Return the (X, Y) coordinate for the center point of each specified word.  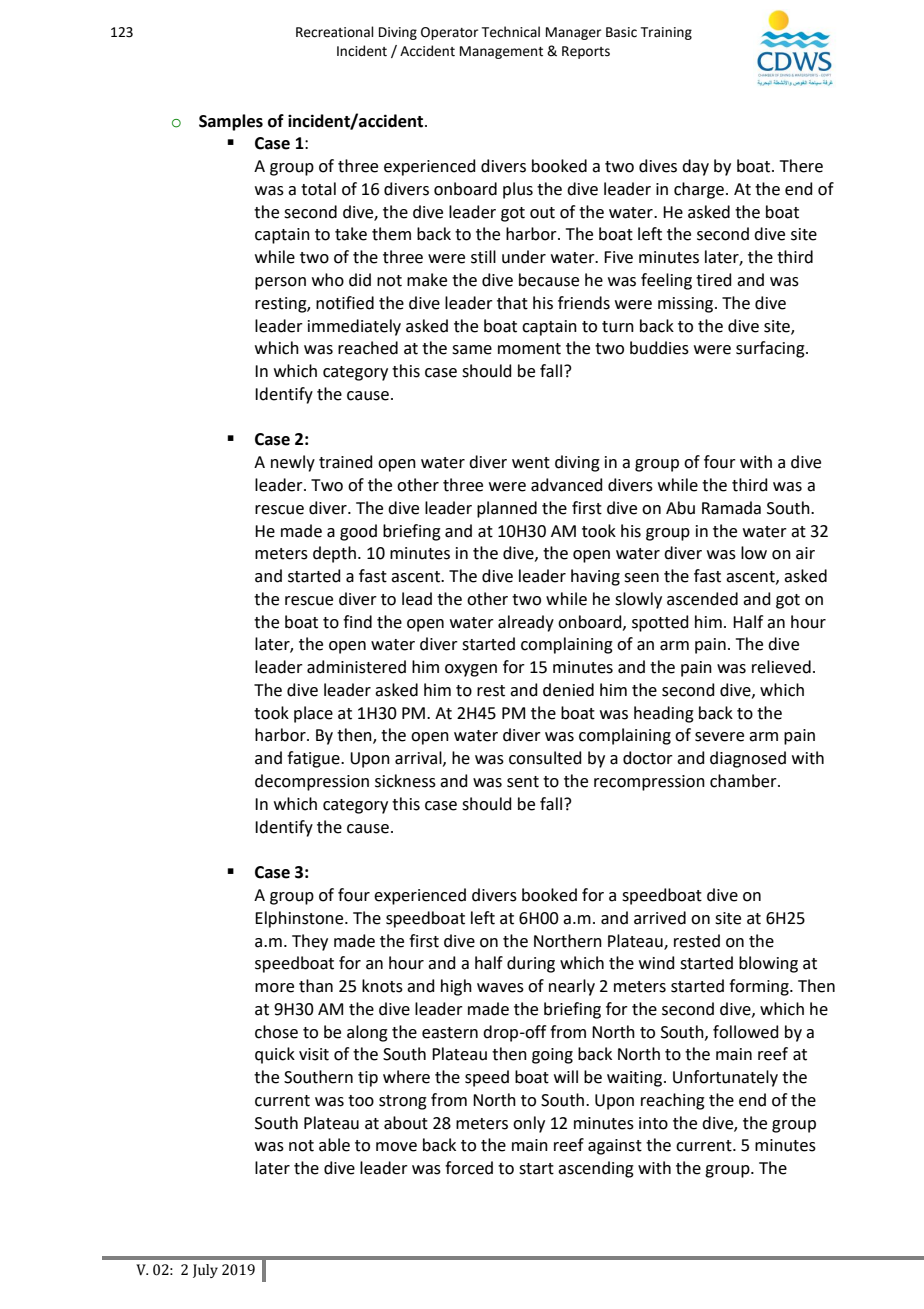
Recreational (335, 32)
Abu (680, 508)
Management (501, 52)
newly (293, 463)
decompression (312, 782)
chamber (744, 781)
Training (666, 33)
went (531, 463)
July (205, 1271)
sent (523, 782)
